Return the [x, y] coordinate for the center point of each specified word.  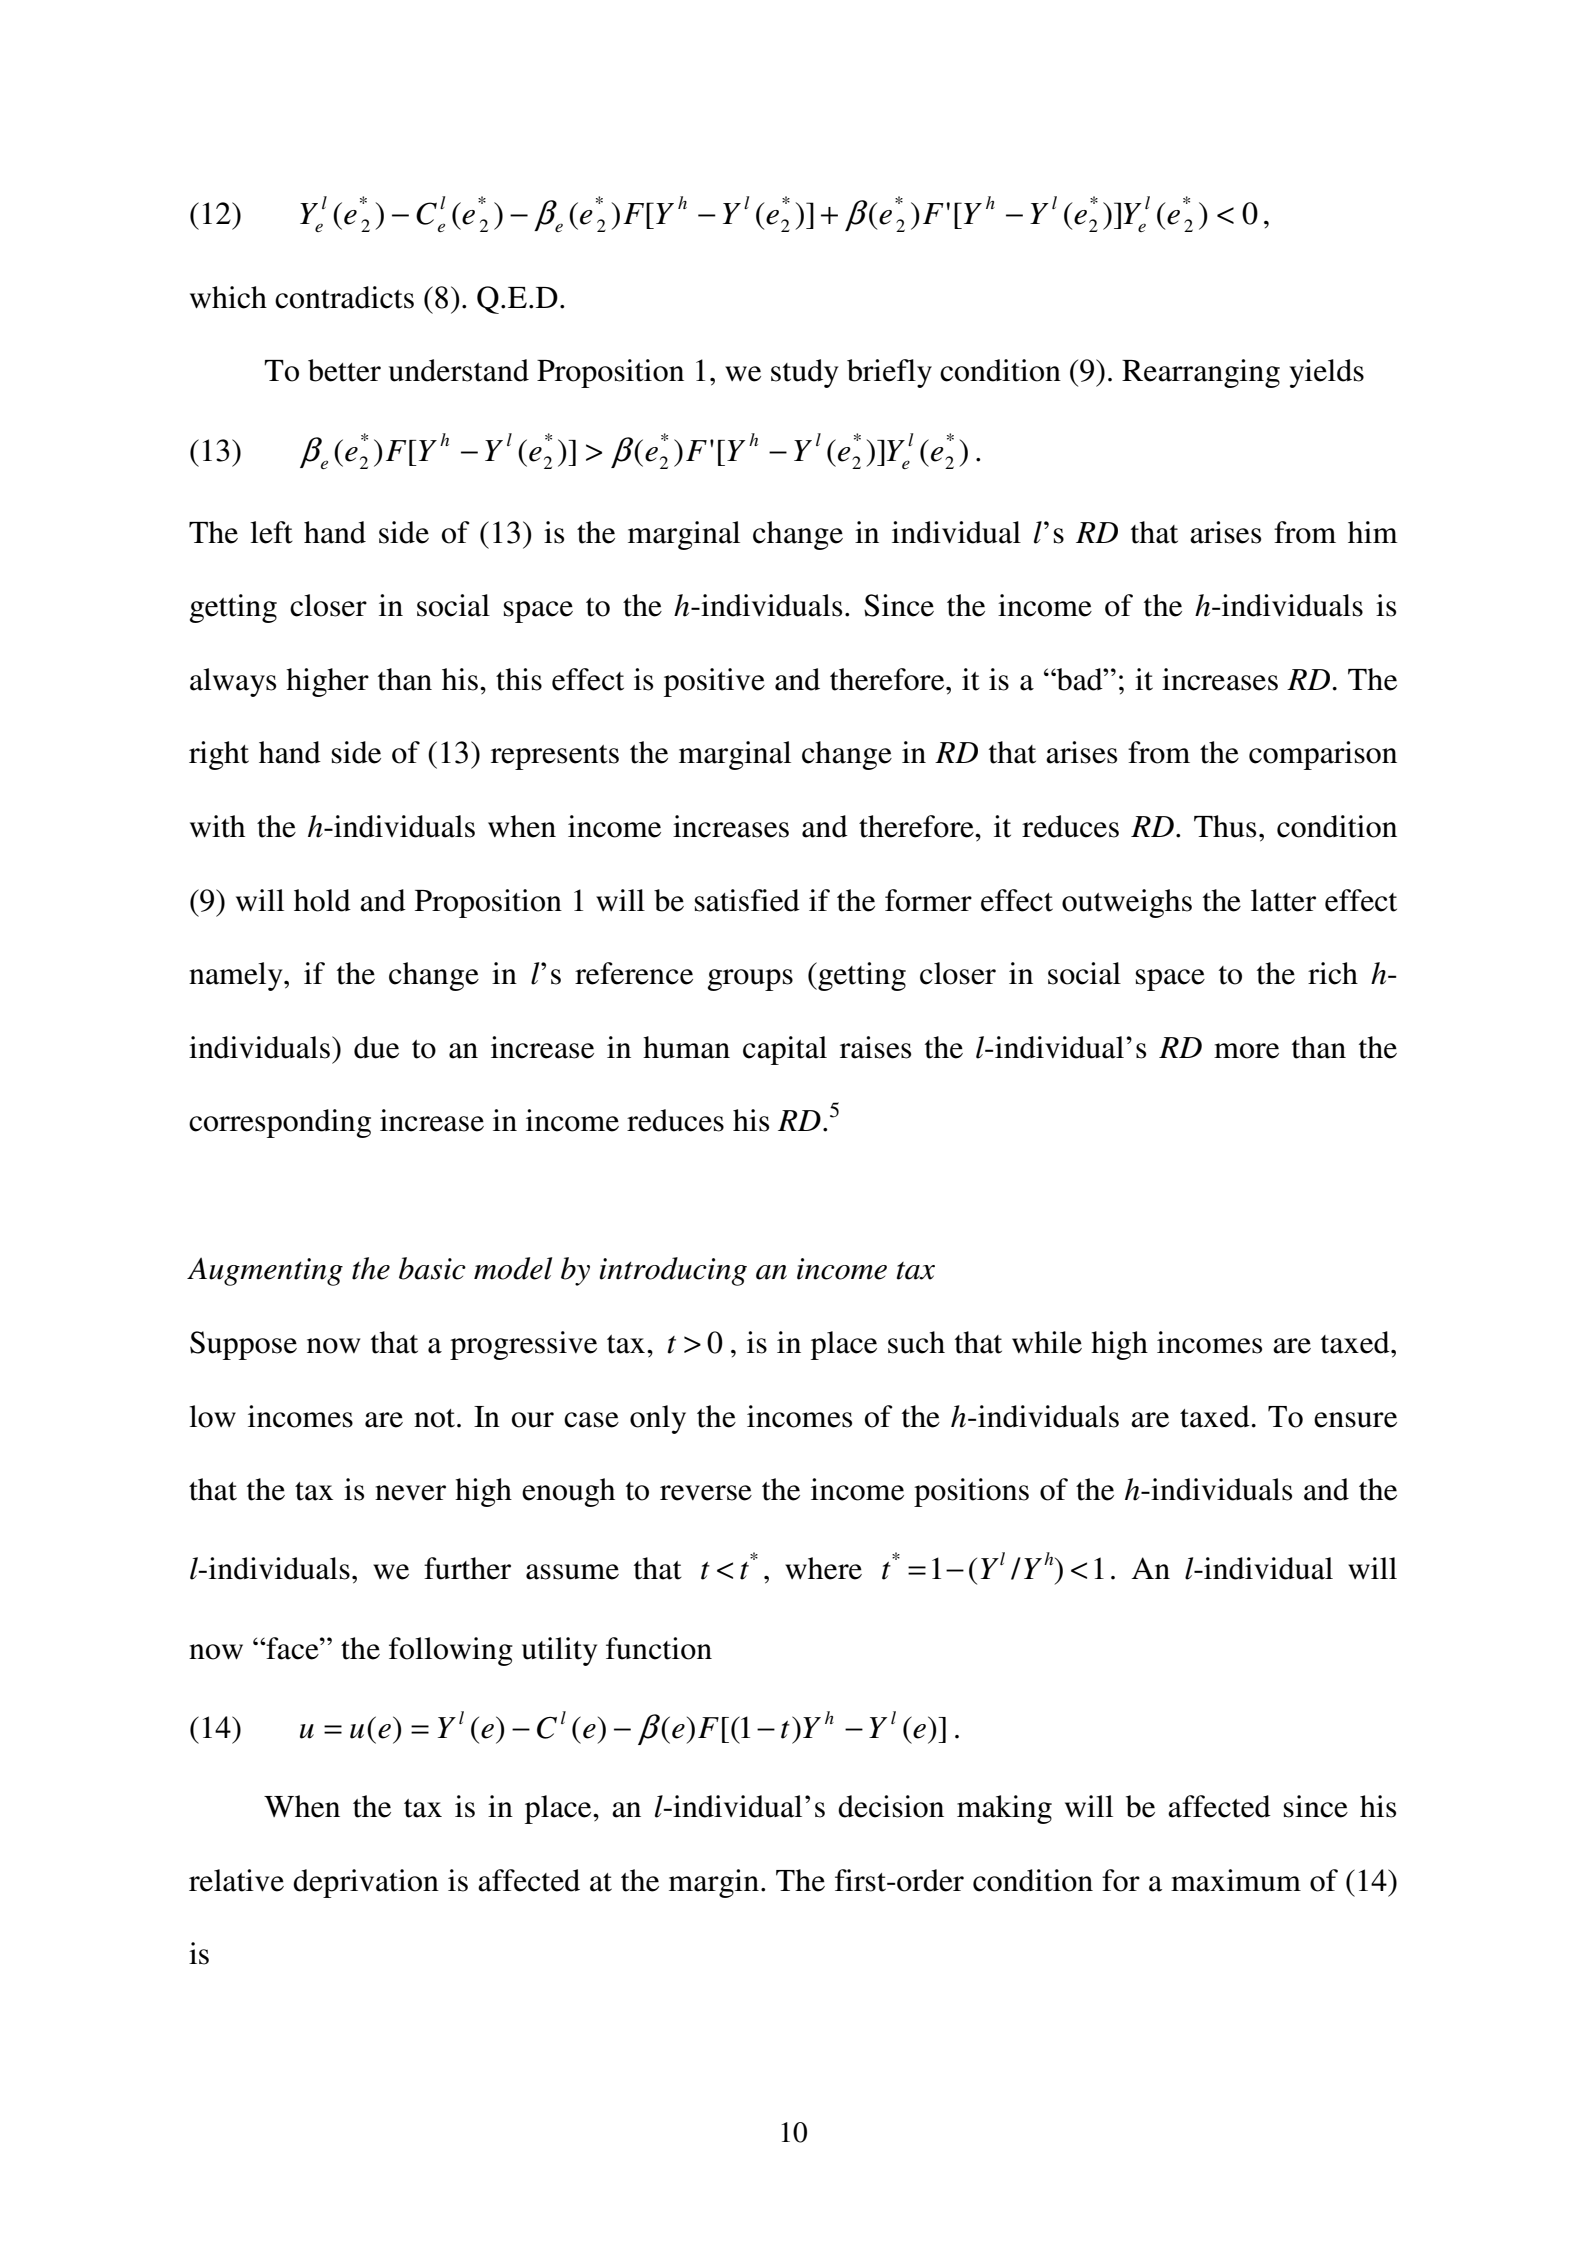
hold [322, 900]
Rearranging [1201, 373]
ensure [1355, 1420]
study [805, 373]
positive [714, 682]
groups [750, 980]
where [823, 1568]
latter [1283, 900]
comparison [1323, 755]
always [233, 682]
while [1047, 1342]
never [410, 1493]
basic [432, 1268]
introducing [673, 1271]
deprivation [366, 1883]
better [344, 370]
